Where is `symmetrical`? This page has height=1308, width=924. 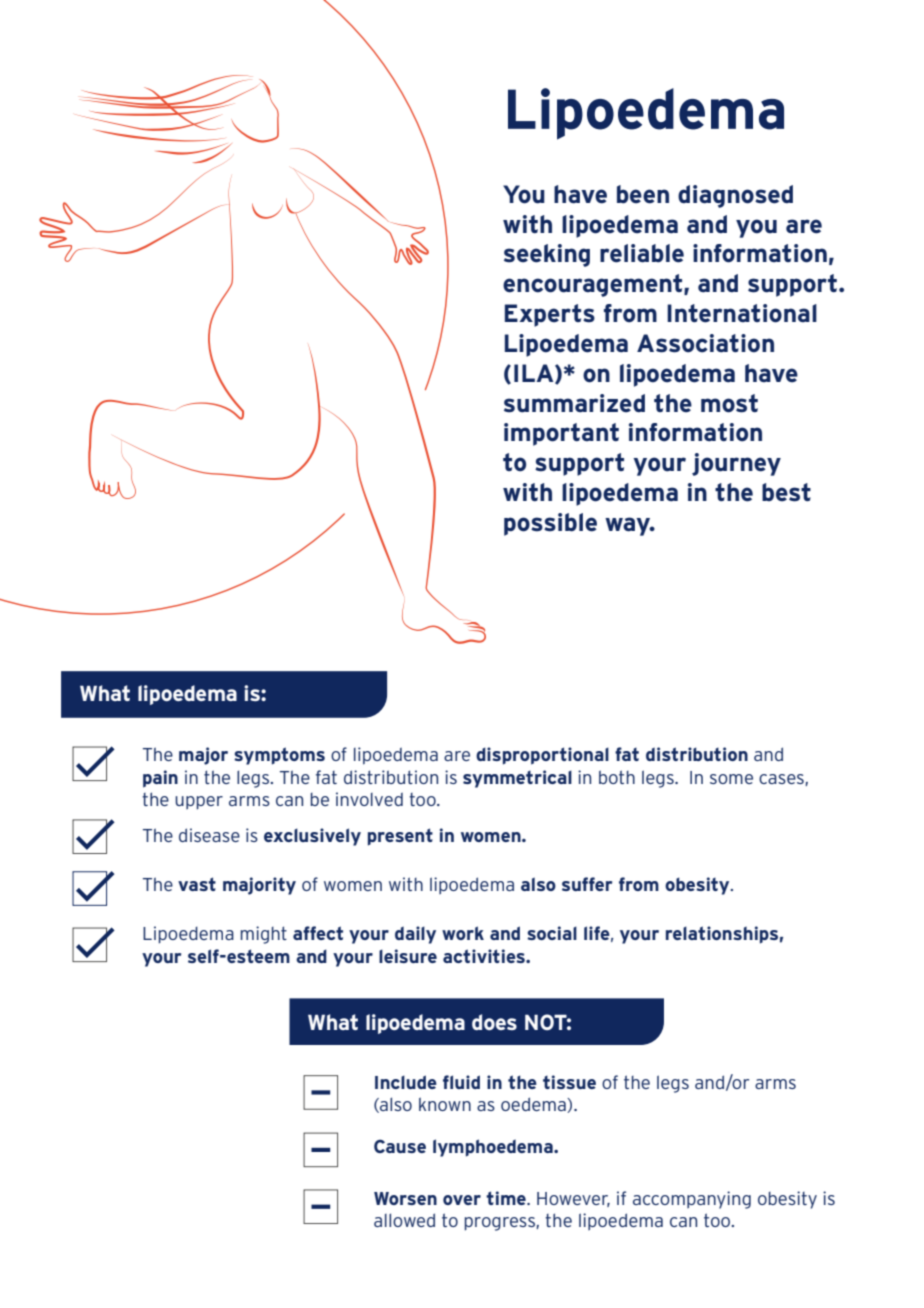
symmetrical is located at coordinates (517, 779).
